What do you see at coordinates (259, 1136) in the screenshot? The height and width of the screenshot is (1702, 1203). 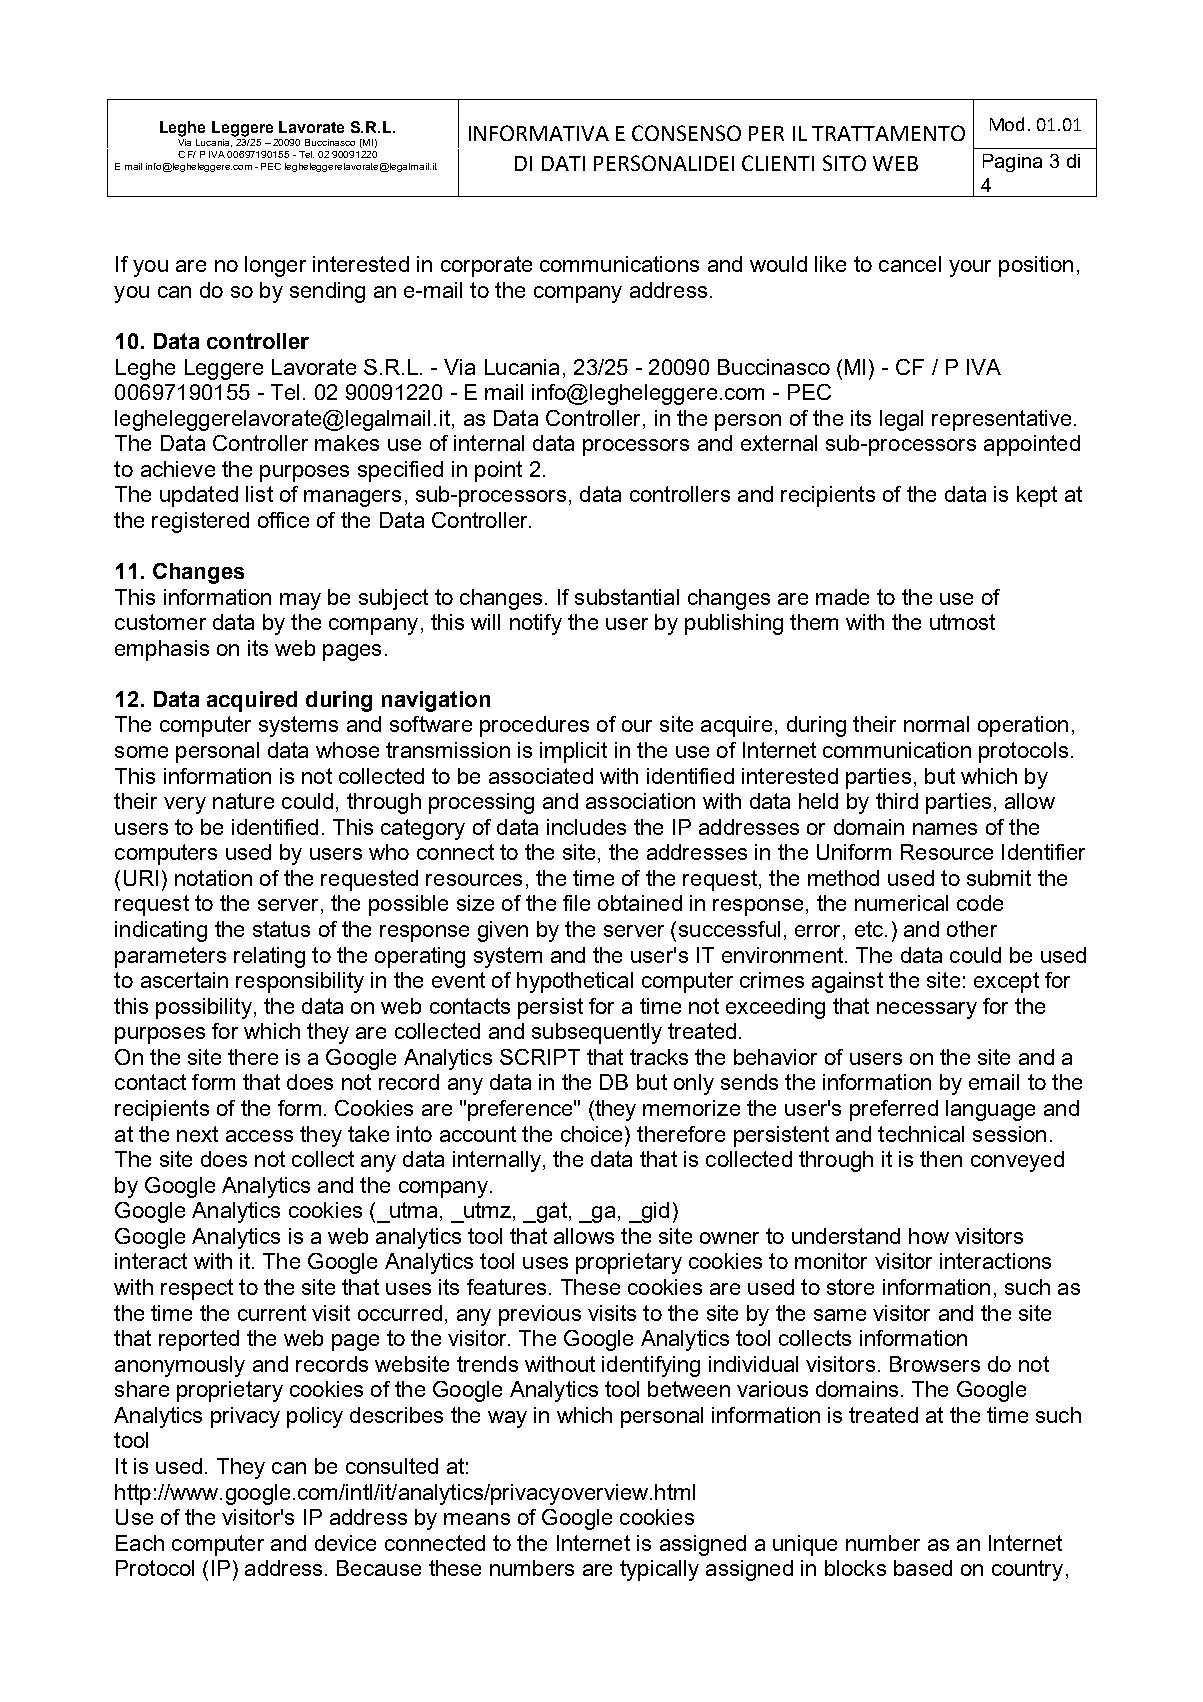 I see `access` at bounding box center [259, 1136].
